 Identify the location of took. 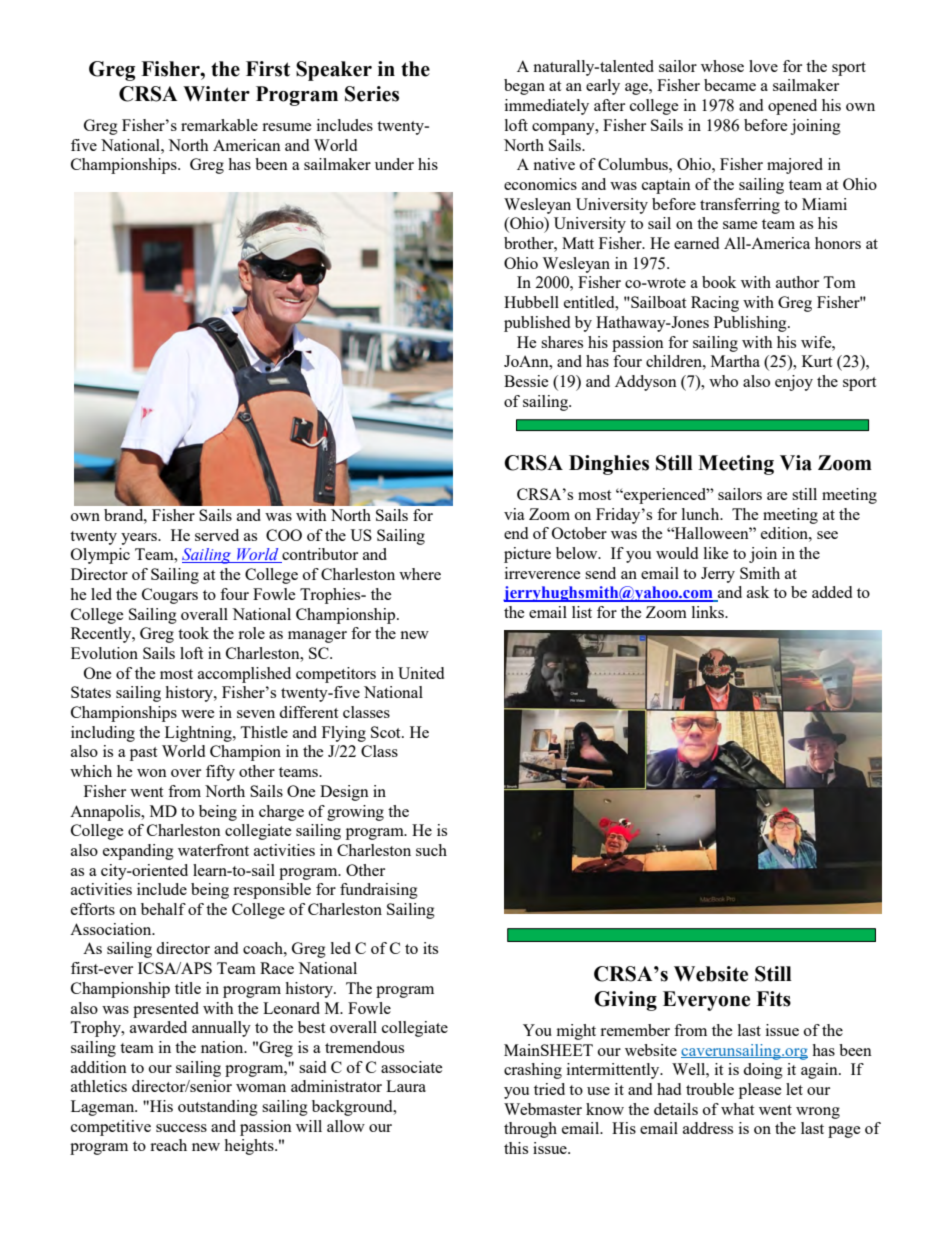
(193, 633).
